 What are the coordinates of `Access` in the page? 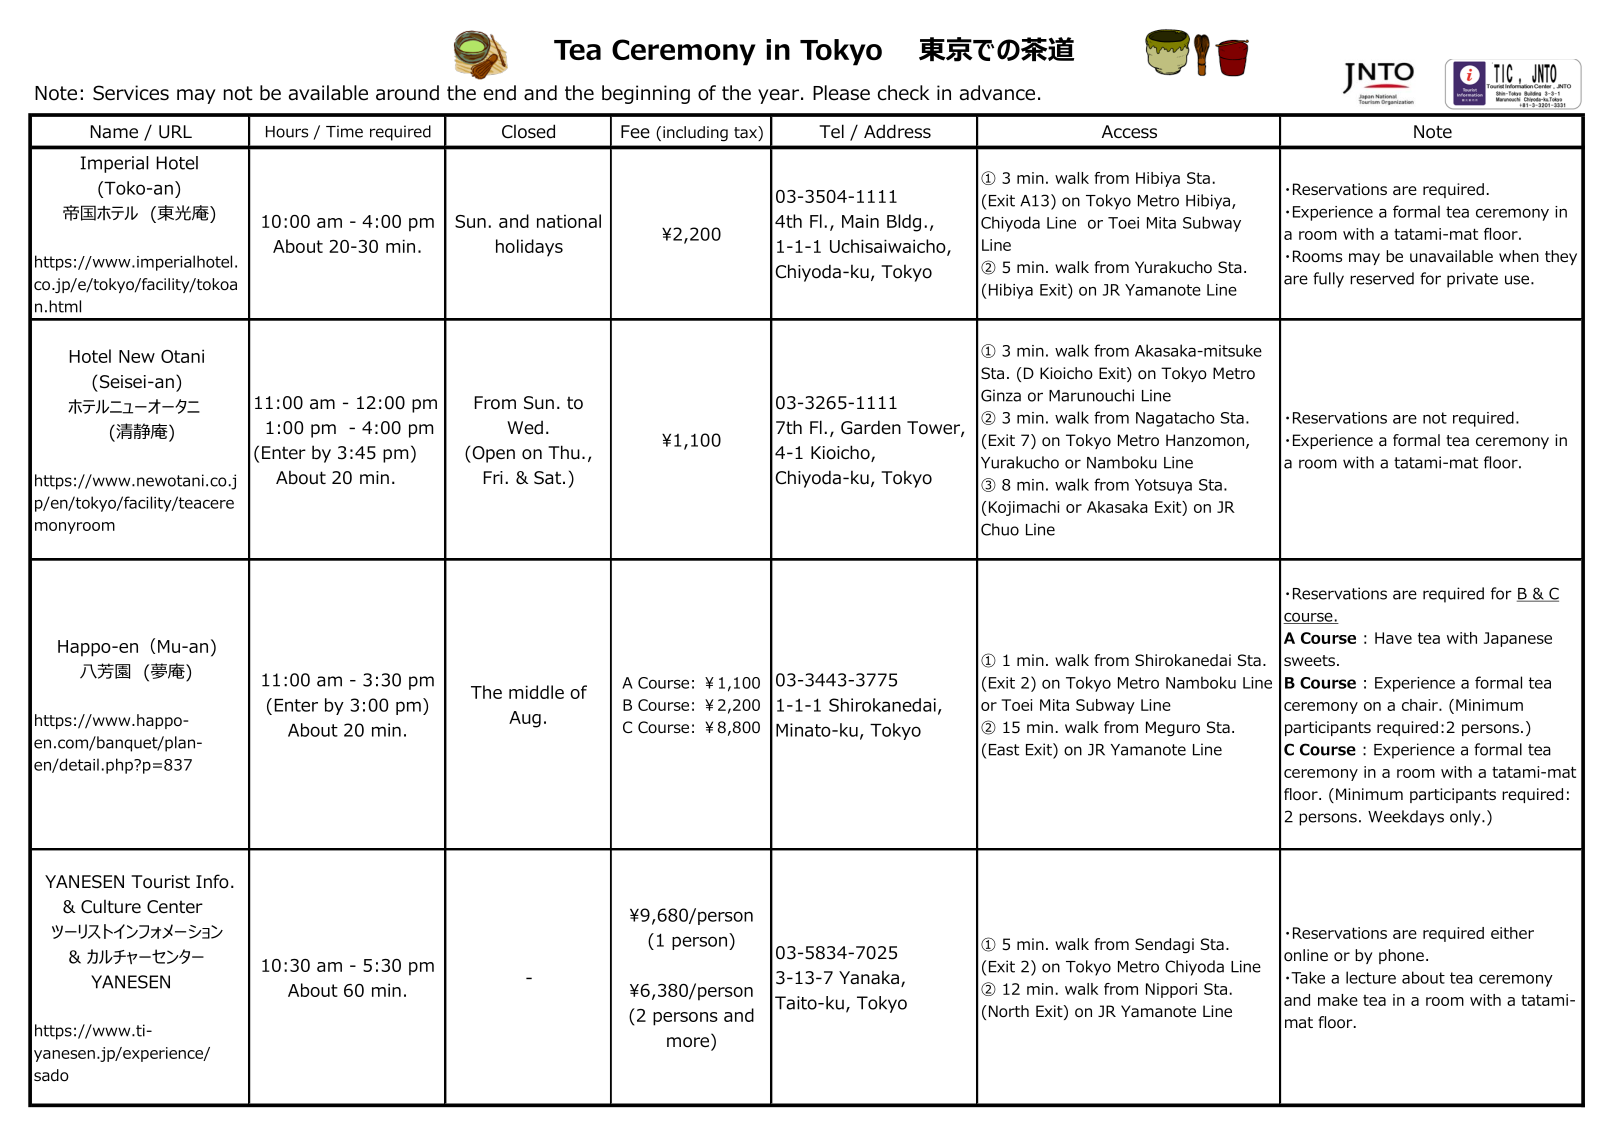 It's located at (1129, 132).
